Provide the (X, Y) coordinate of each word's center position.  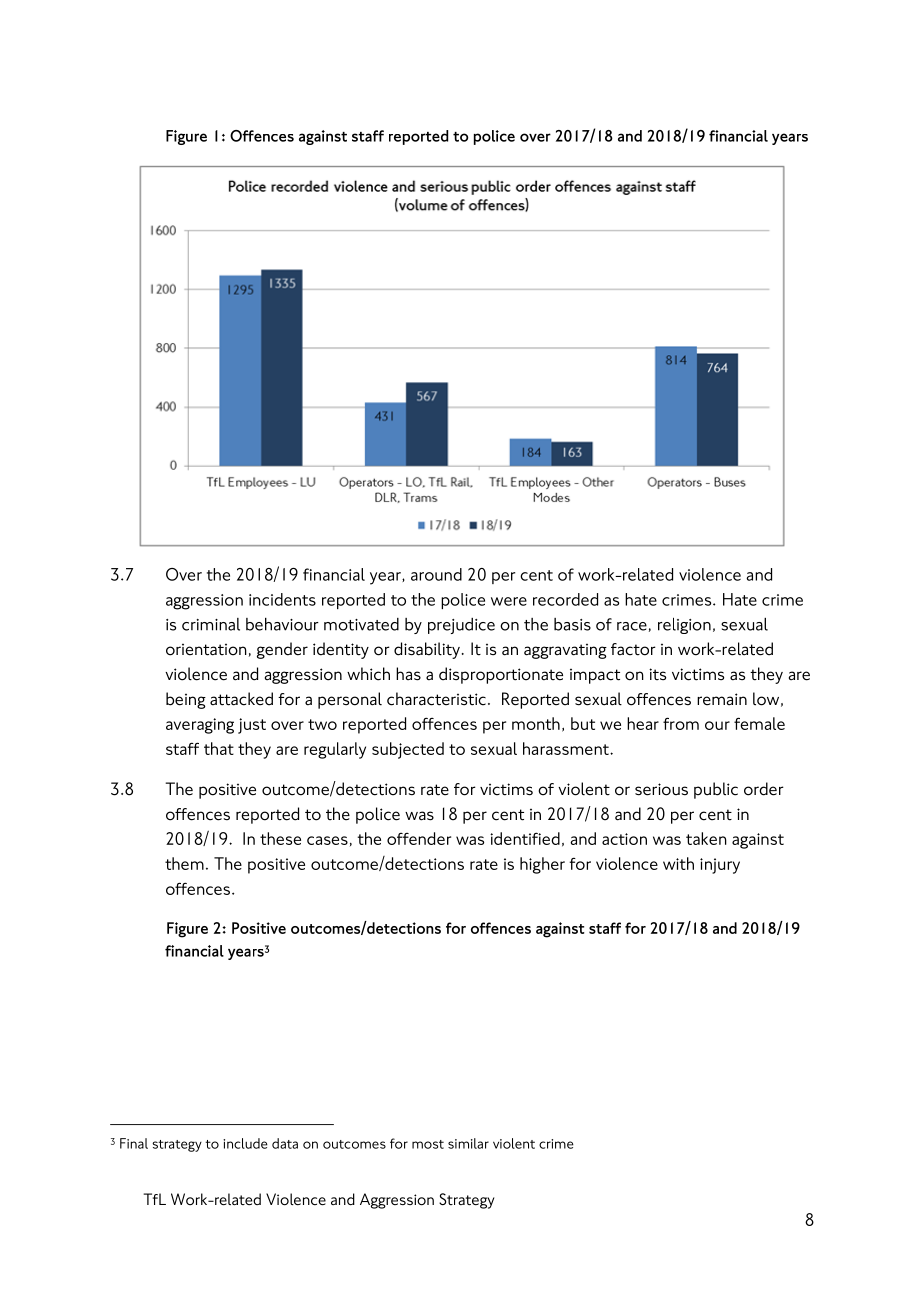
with (678, 863)
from (681, 723)
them (184, 863)
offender (419, 838)
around (436, 574)
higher (542, 865)
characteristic (436, 699)
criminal (211, 624)
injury (720, 866)
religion (684, 626)
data (285, 1143)
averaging (200, 726)
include (245, 1143)
